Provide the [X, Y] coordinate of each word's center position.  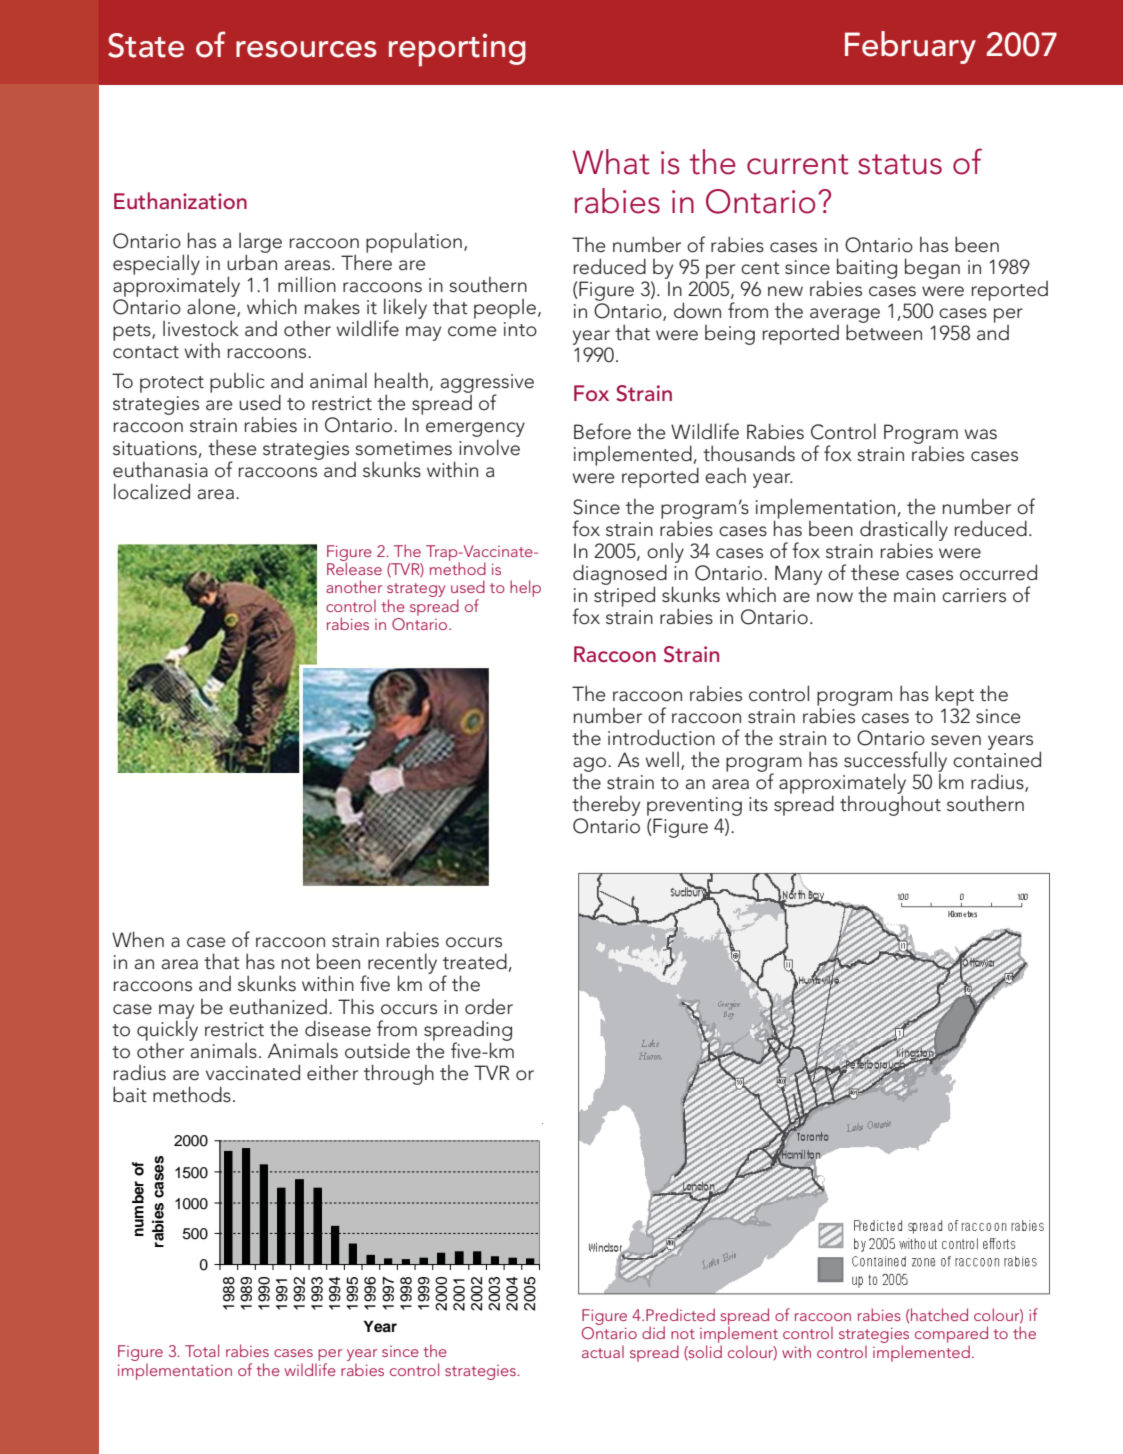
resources [306, 49]
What [611, 162]
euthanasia [160, 470]
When [138, 939]
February [910, 47]
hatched [938, 1314]
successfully [895, 762]
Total [202, 1350]
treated [476, 962]
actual [603, 1351]
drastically [904, 531]
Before [602, 431]
